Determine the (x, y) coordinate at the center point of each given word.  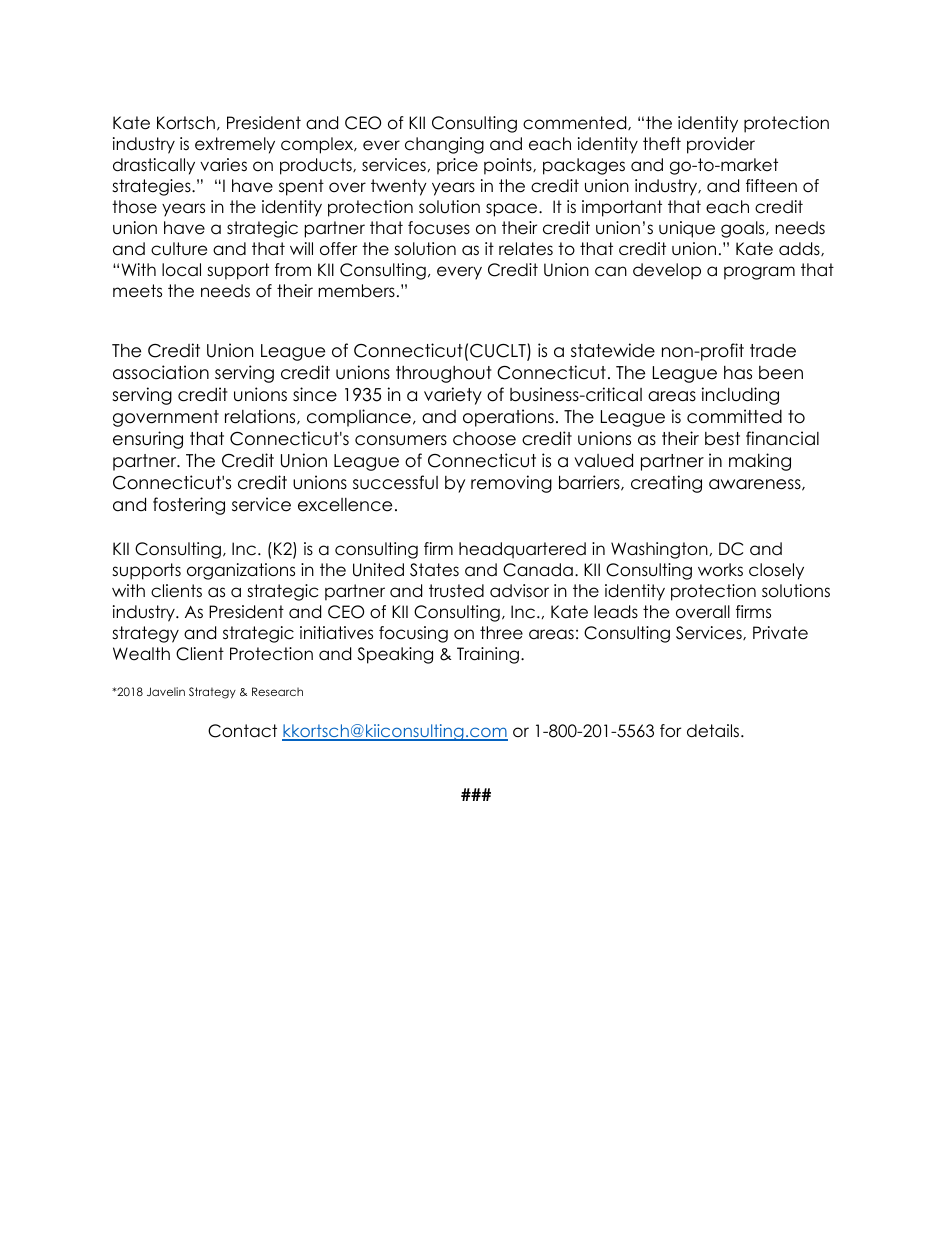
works (720, 570)
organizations (241, 571)
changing (444, 145)
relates (526, 249)
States (434, 570)
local (181, 270)
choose (484, 439)
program (759, 273)
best (722, 439)
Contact (242, 731)
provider (721, 145)
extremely (235, 145)
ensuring (148, 440)
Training (488, 655)
